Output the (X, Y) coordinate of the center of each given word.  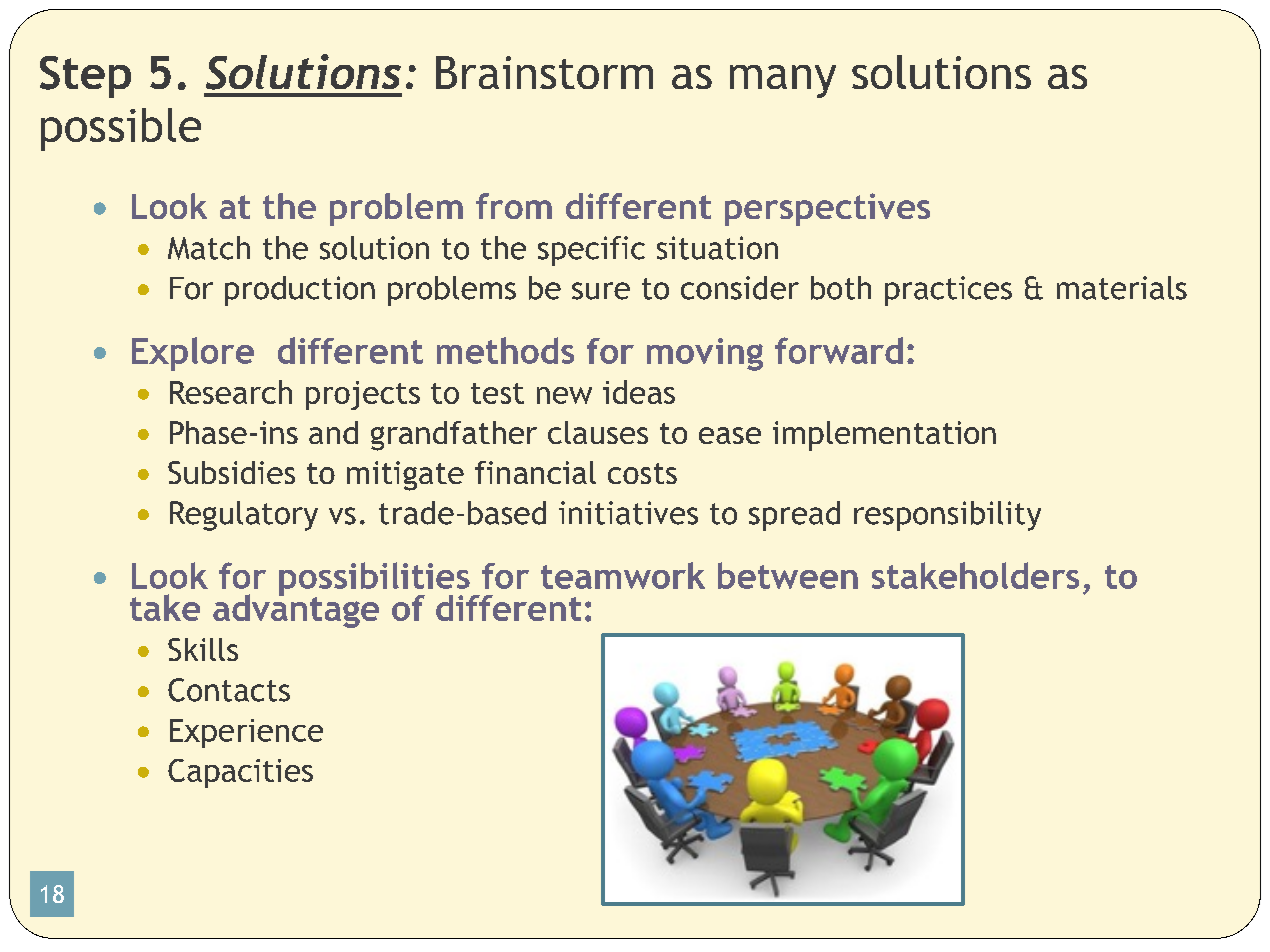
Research (231, 392)
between (788, 575)
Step (85, 77)
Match (209, 248)
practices (948, 291)
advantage (296, 610)
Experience (246, 733)
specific (591, 251)
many (783, 81)
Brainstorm (544, 72)
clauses (598, 432)
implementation (884, 436)
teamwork (623, 575)
